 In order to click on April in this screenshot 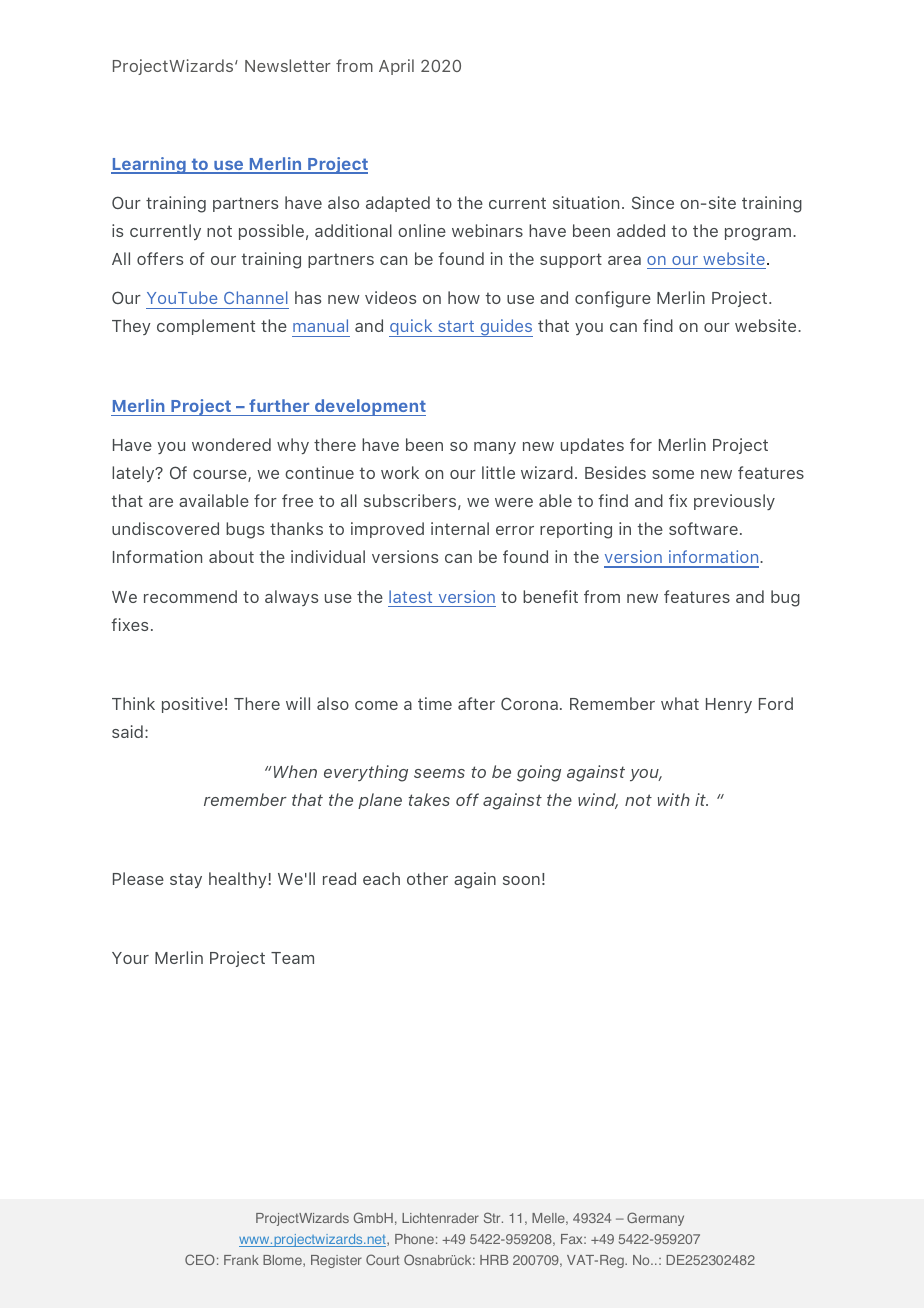, I will do `click(396, 67)`.
